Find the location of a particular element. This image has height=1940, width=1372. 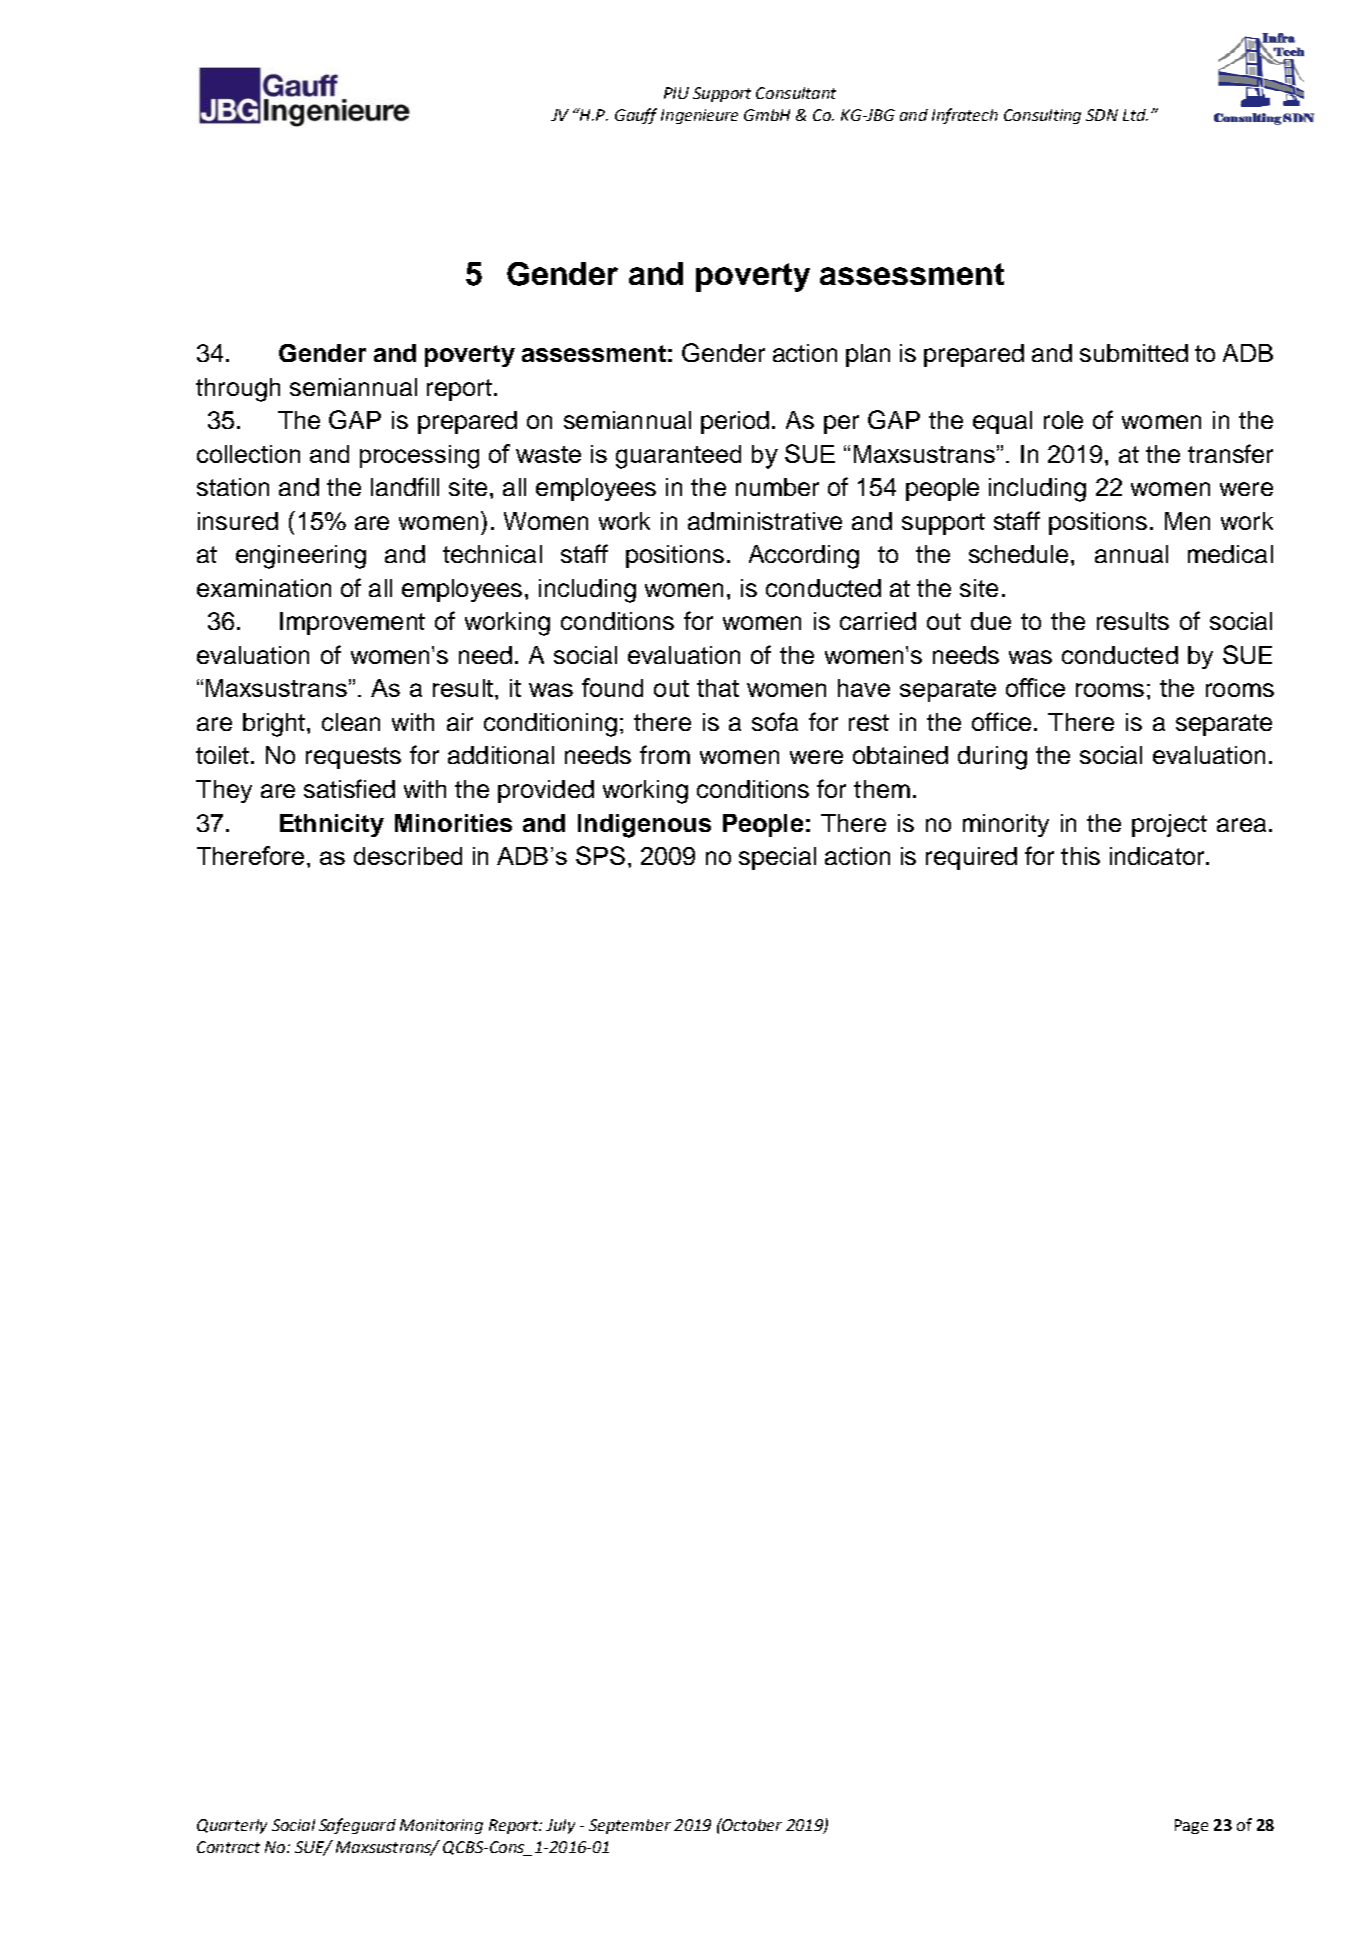

September is located at coordinates (630, 1826).
